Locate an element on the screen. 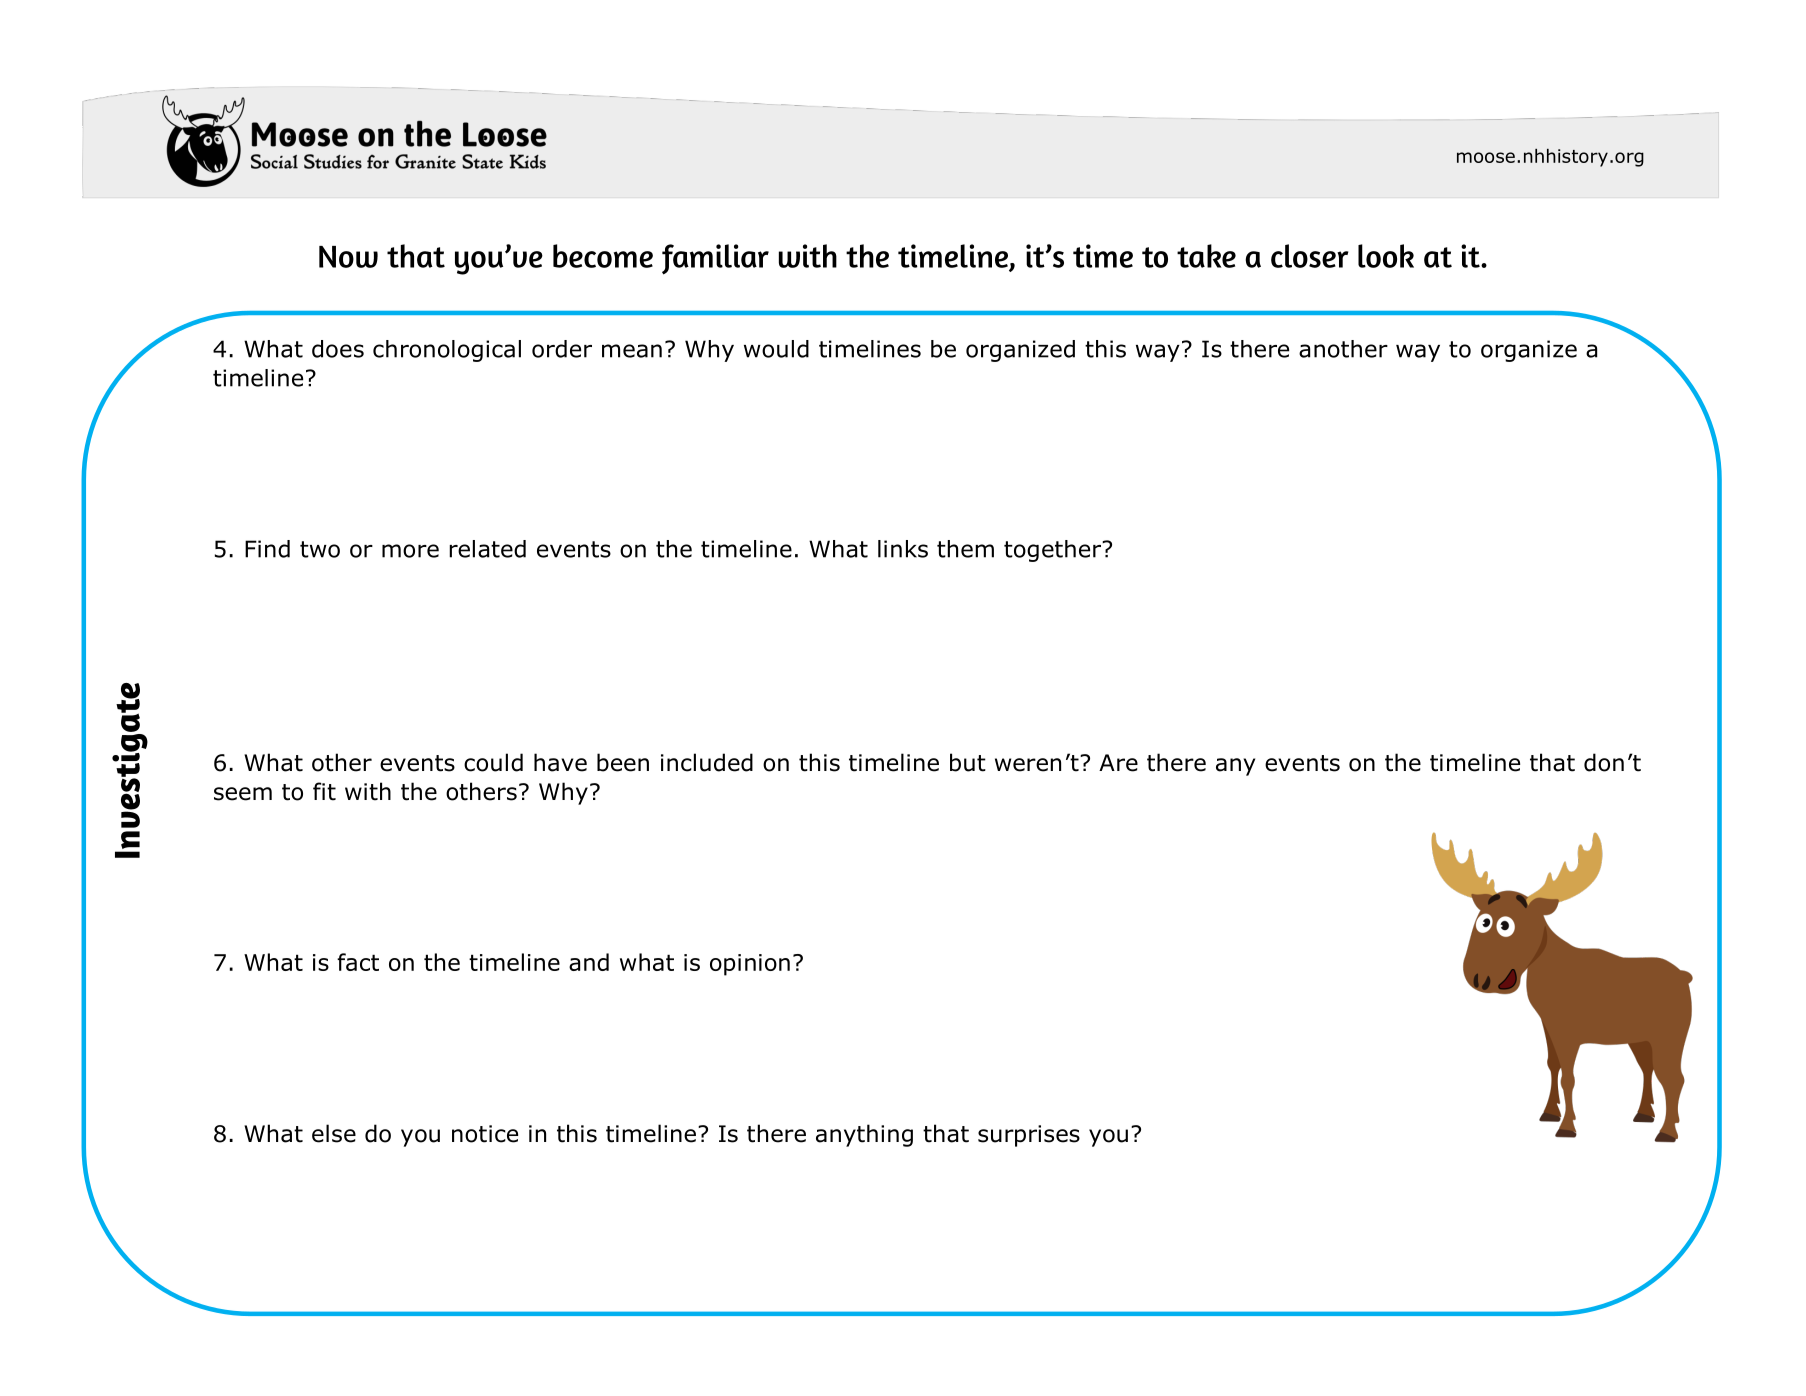  two is located at coordinates (320, 549).
